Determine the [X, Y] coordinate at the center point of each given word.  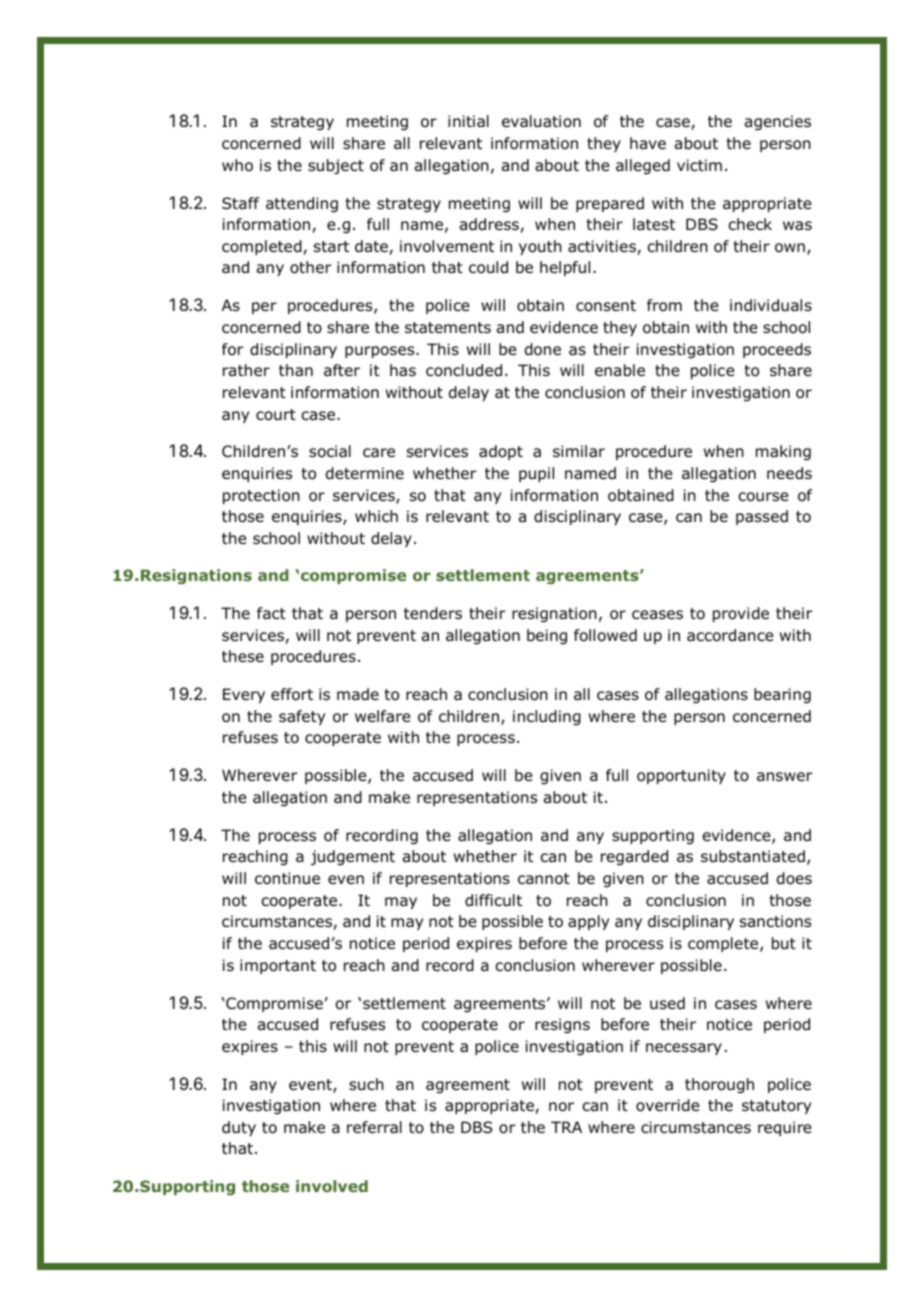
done [543, 349]
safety [302, 717]
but [784, 943]
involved [332, 1186]
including [547, 718]
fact [271, 613]
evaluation [541, 121]
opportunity [681, 776]
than [296, 370]
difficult [493, 900]
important [278, 966]
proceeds [777, 350]
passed [762, 517]
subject [336, 166]
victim [699, 165]
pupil [536, 474]
